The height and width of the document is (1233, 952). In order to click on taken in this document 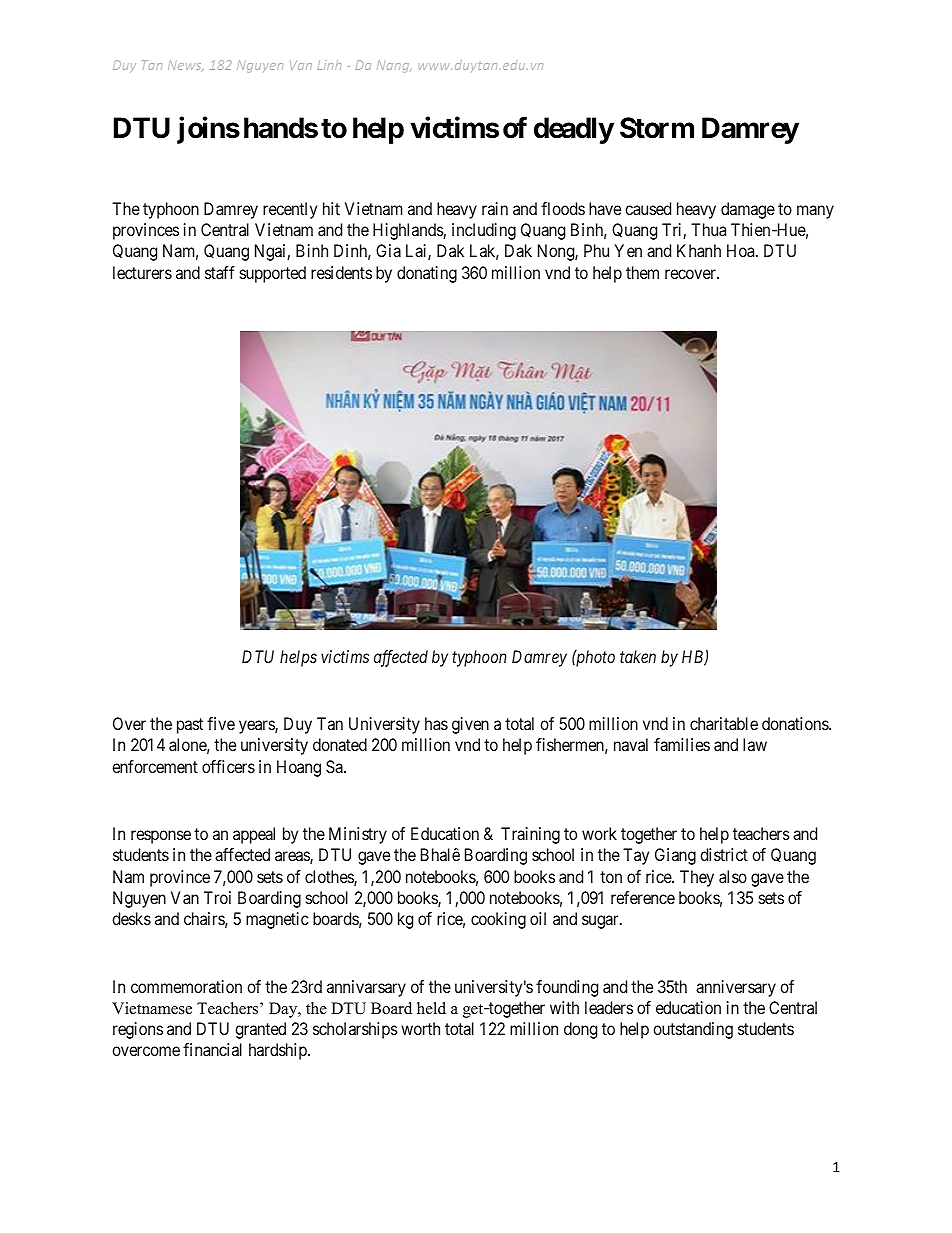, I will do `click(638, 656)`.
